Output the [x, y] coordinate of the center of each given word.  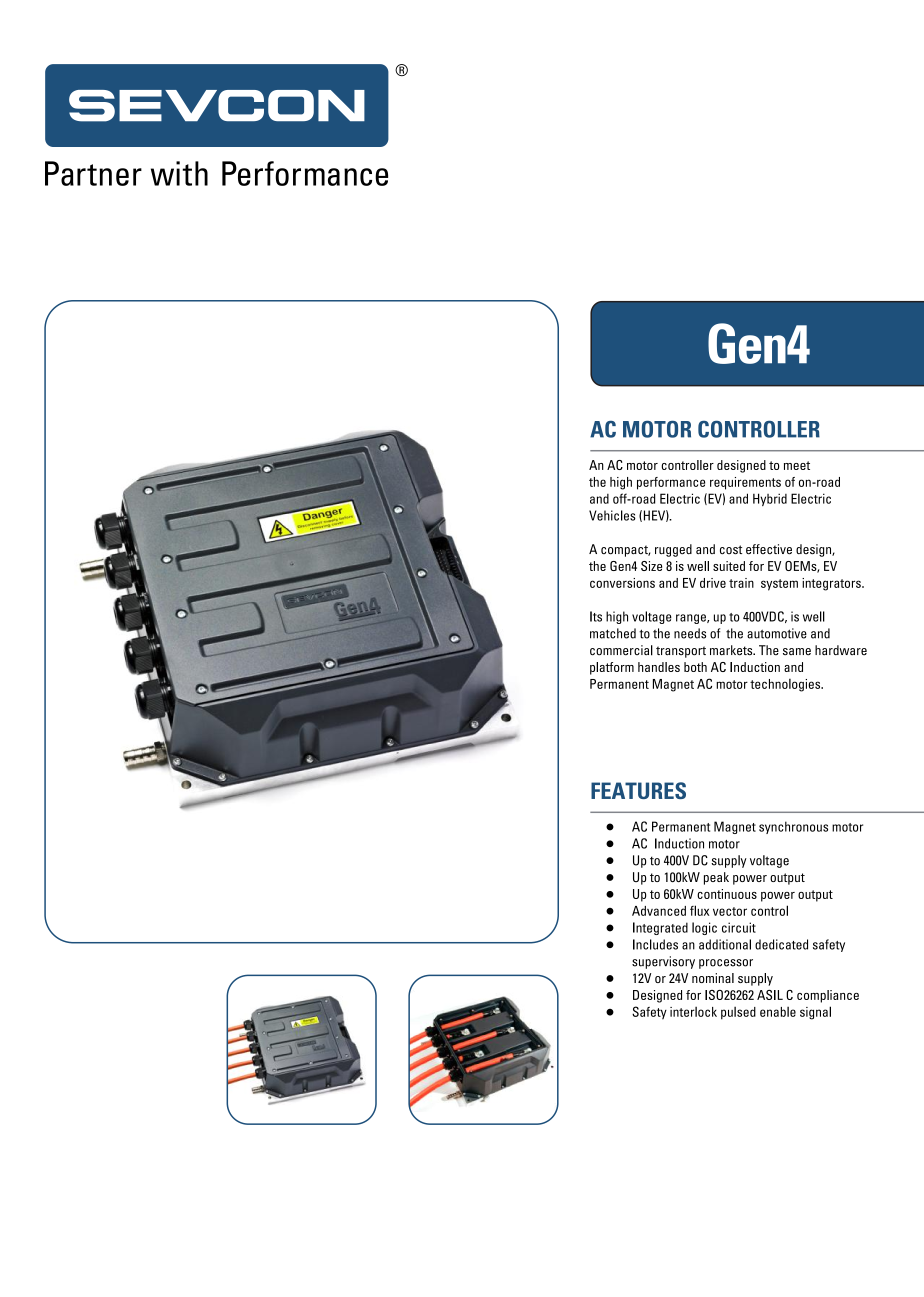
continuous [727, 894]
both [695, 667]
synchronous [793, 827]
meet [797, 465]
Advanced [659, 911]
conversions [622, 583]
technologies [786, 685]
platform [612, 668]
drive [713, 583]
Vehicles [612, 515]
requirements [745, 483]
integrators [832, 584]
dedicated [781, 944]
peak [716, 878]
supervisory [663, 962]
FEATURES [638, 790]
